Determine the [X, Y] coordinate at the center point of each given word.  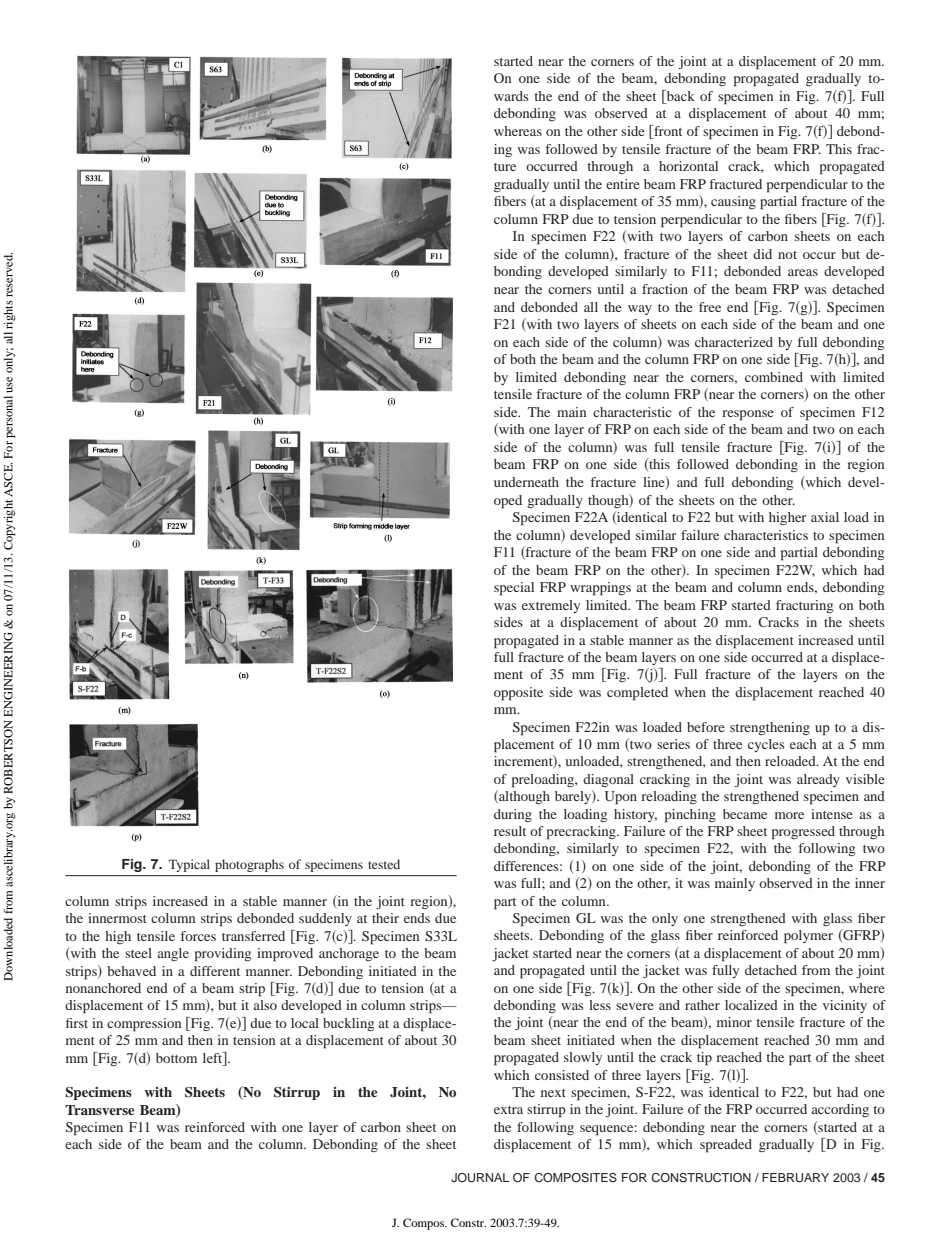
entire [623, 184]
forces [198, 936]
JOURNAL [480, 1178]
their [385, 918]
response [748, 415]
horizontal [688, 166]
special [514, 589]
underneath [526, 482]
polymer [808, 937]
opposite [518, 694]
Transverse [100, 1110]
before [706, 727]
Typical [189, 865]
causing [733, 202]
